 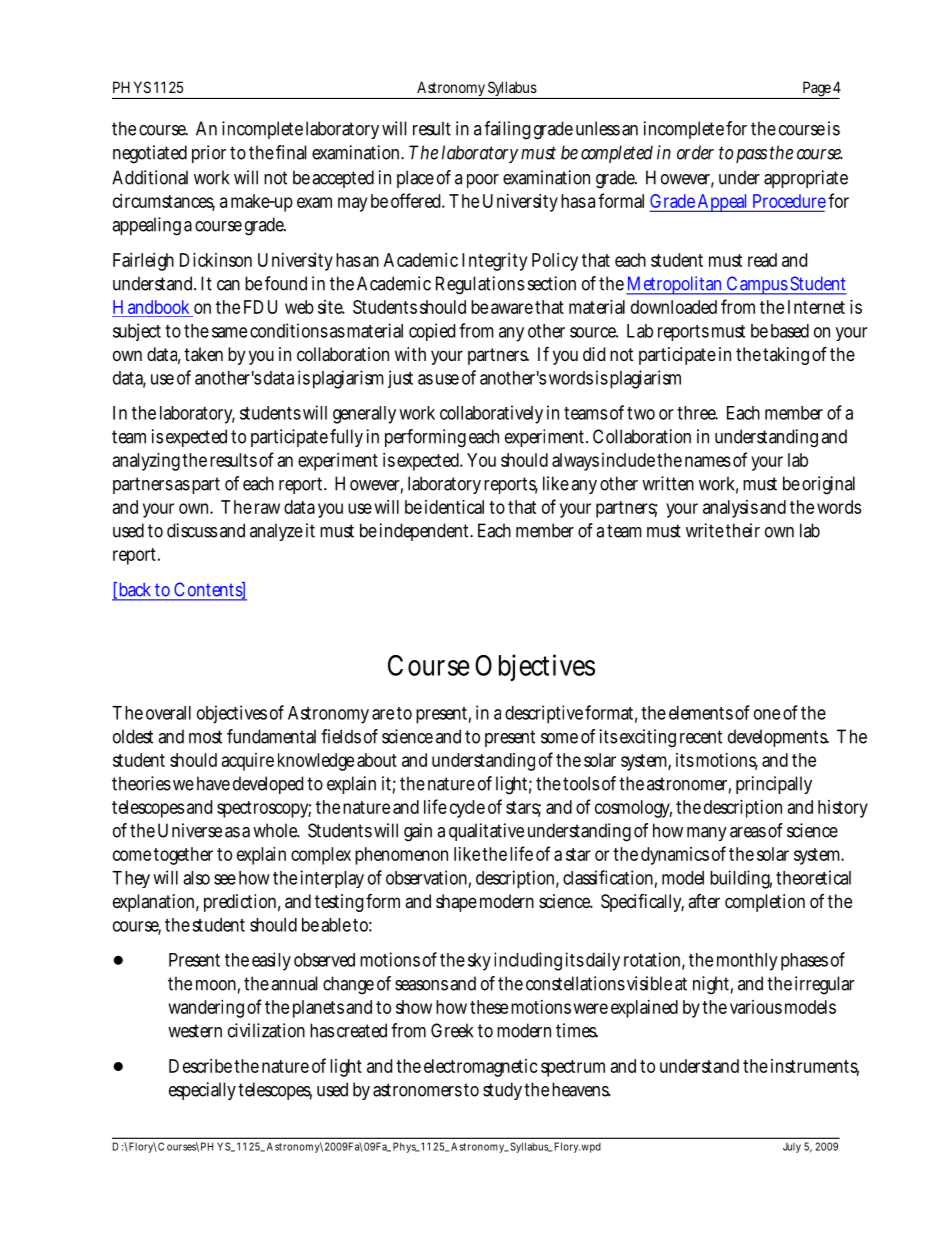 I want to click on study, so click(x=504, y=1091).
